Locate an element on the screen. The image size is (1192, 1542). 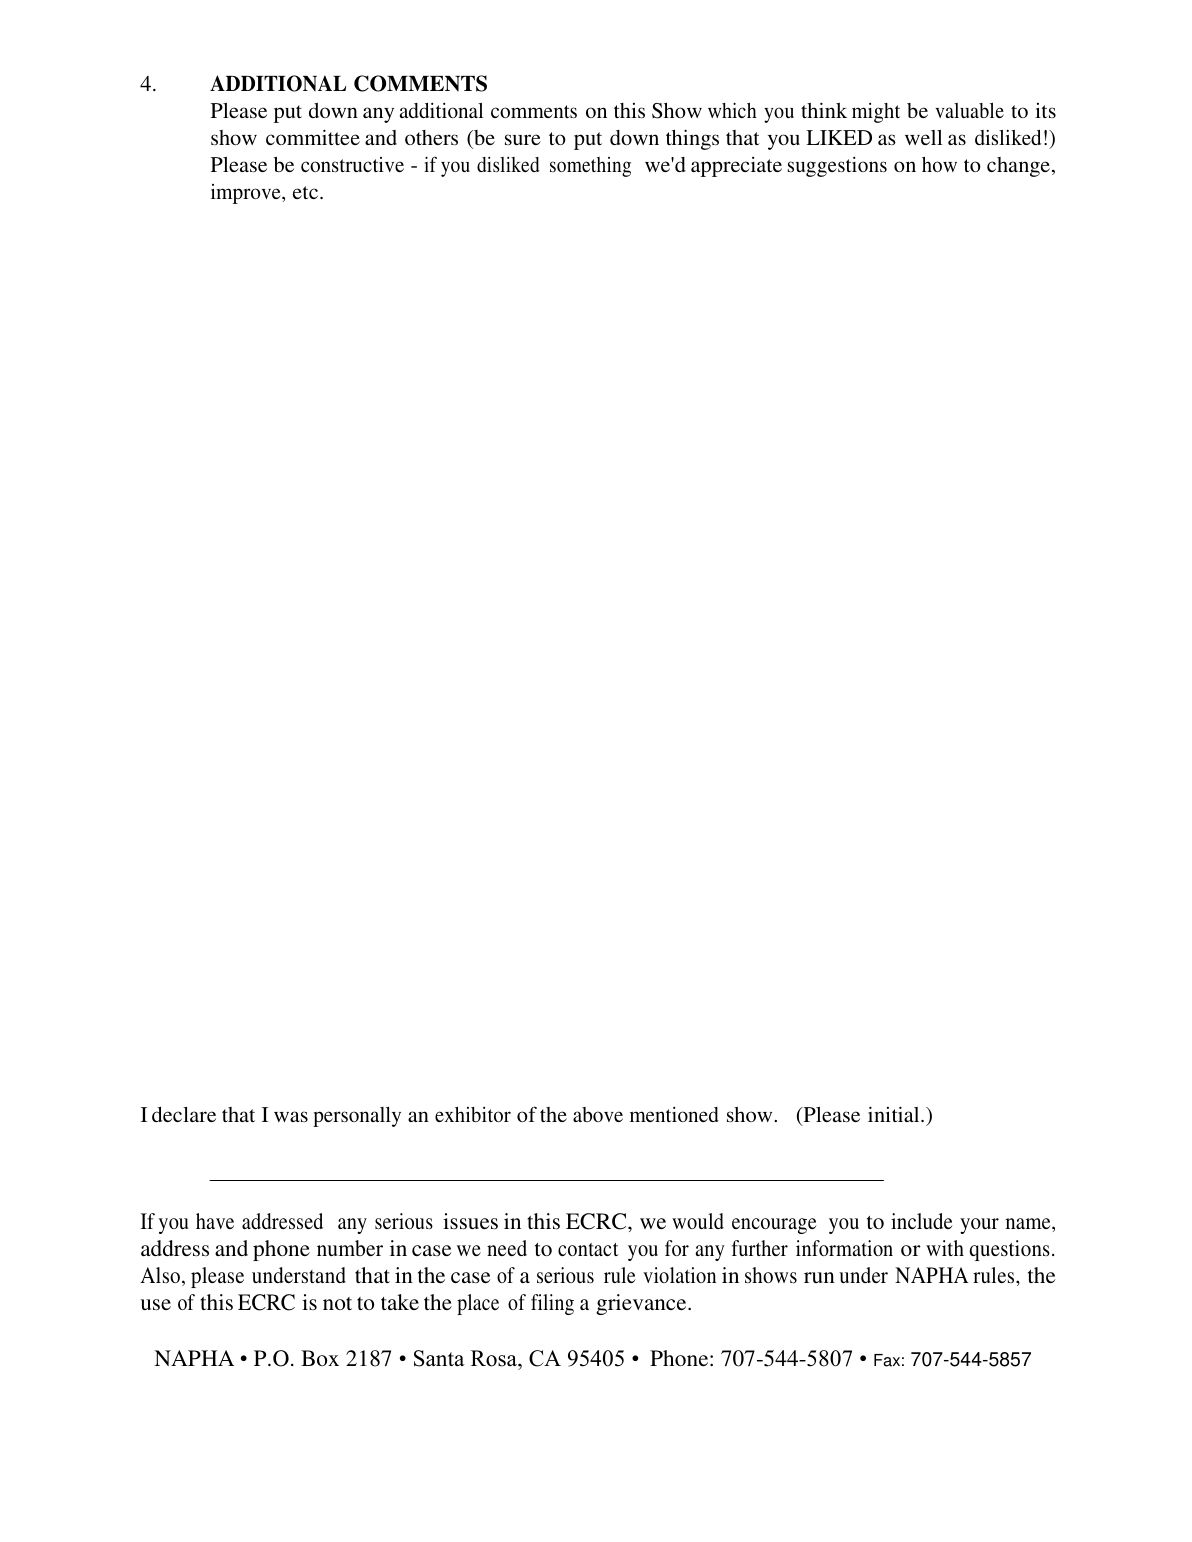
well is located at coordinates (923, 137).
